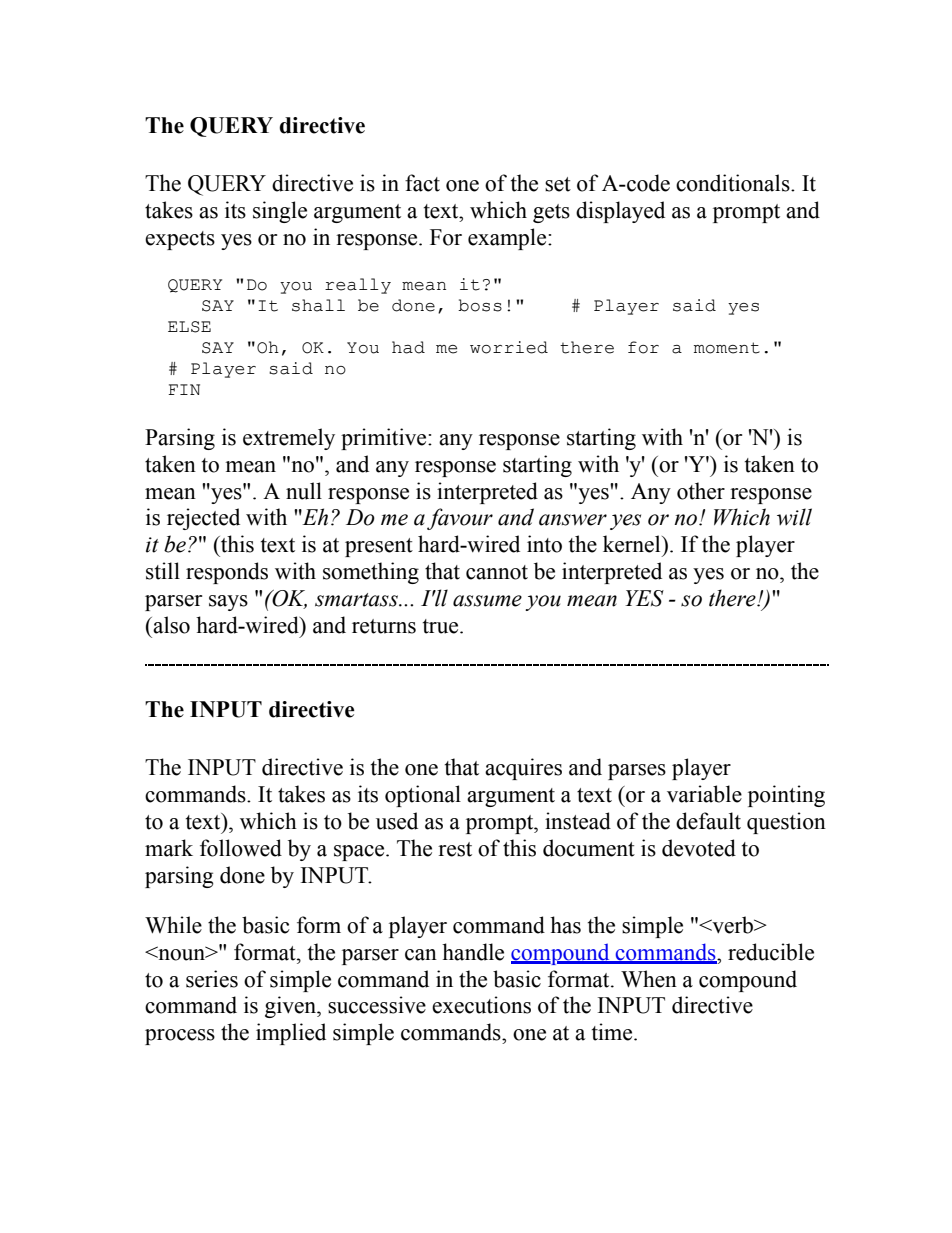 This screenshot has height=1233, width=952. I want to click on series, so click(212, 979).
